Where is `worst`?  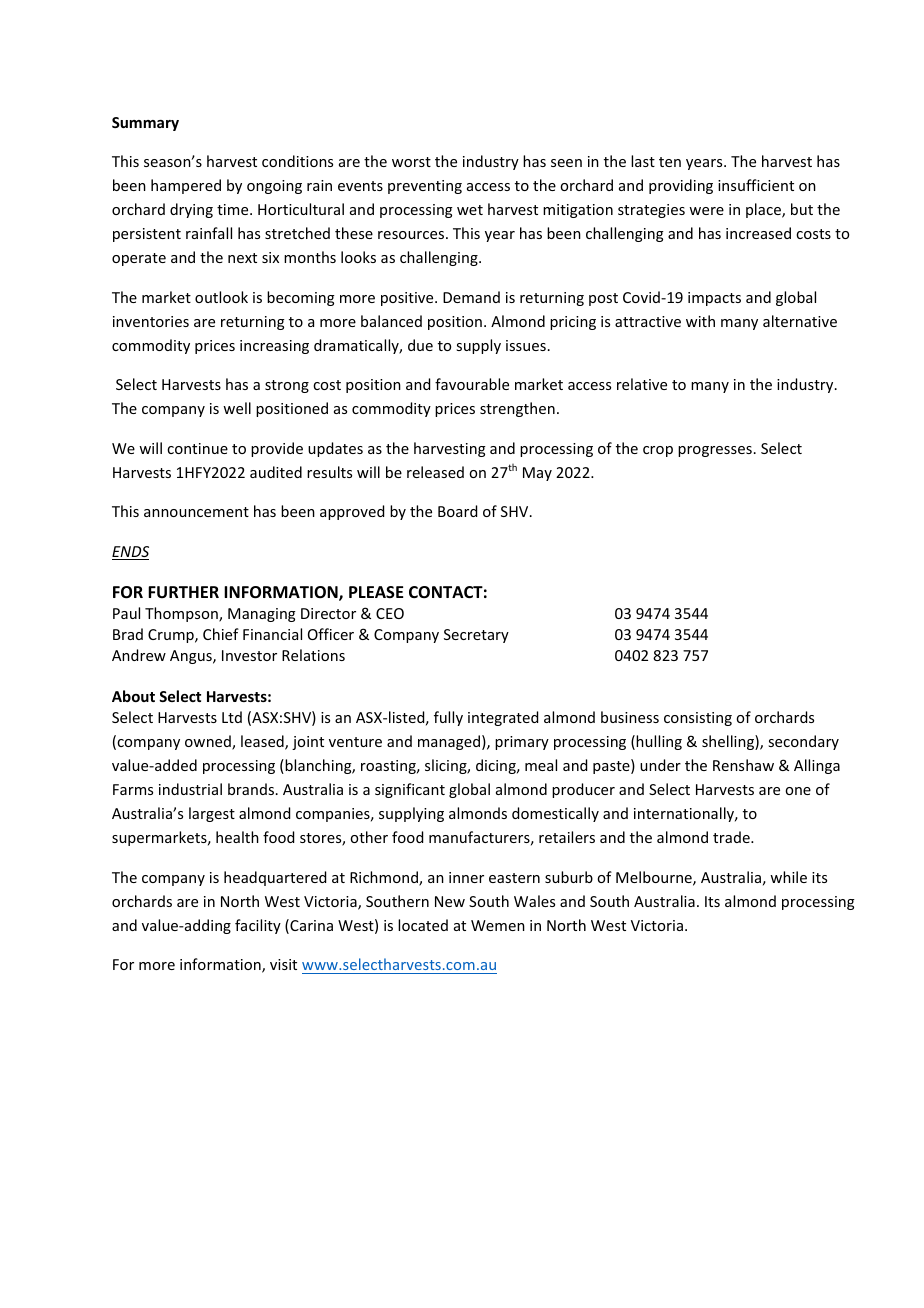 worst is located at coordinates (411, 162).
